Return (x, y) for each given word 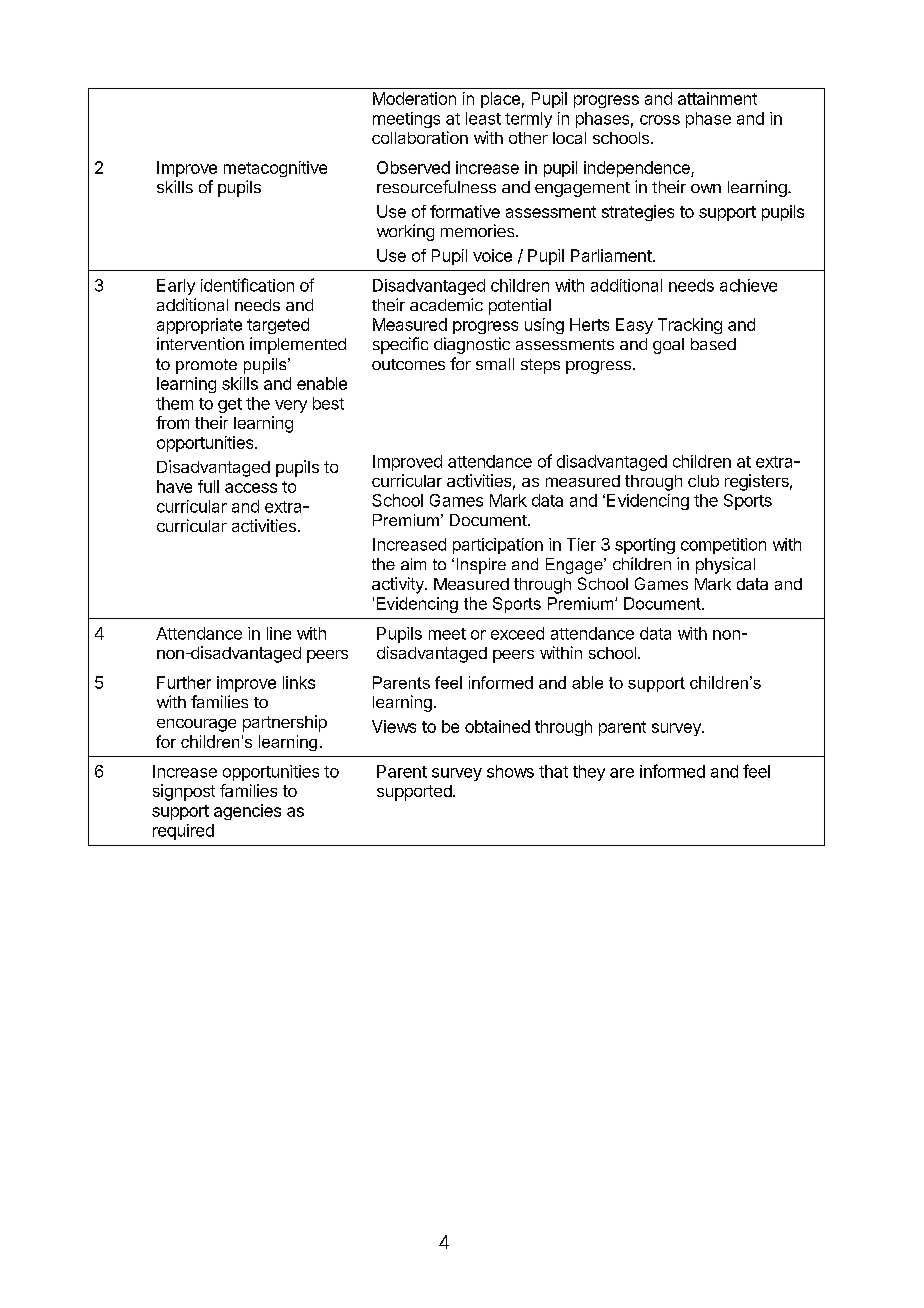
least (483, 118)
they (589, 773)
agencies (247, 812)
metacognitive (275, 169)
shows (510, 771)
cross (660, 120)
